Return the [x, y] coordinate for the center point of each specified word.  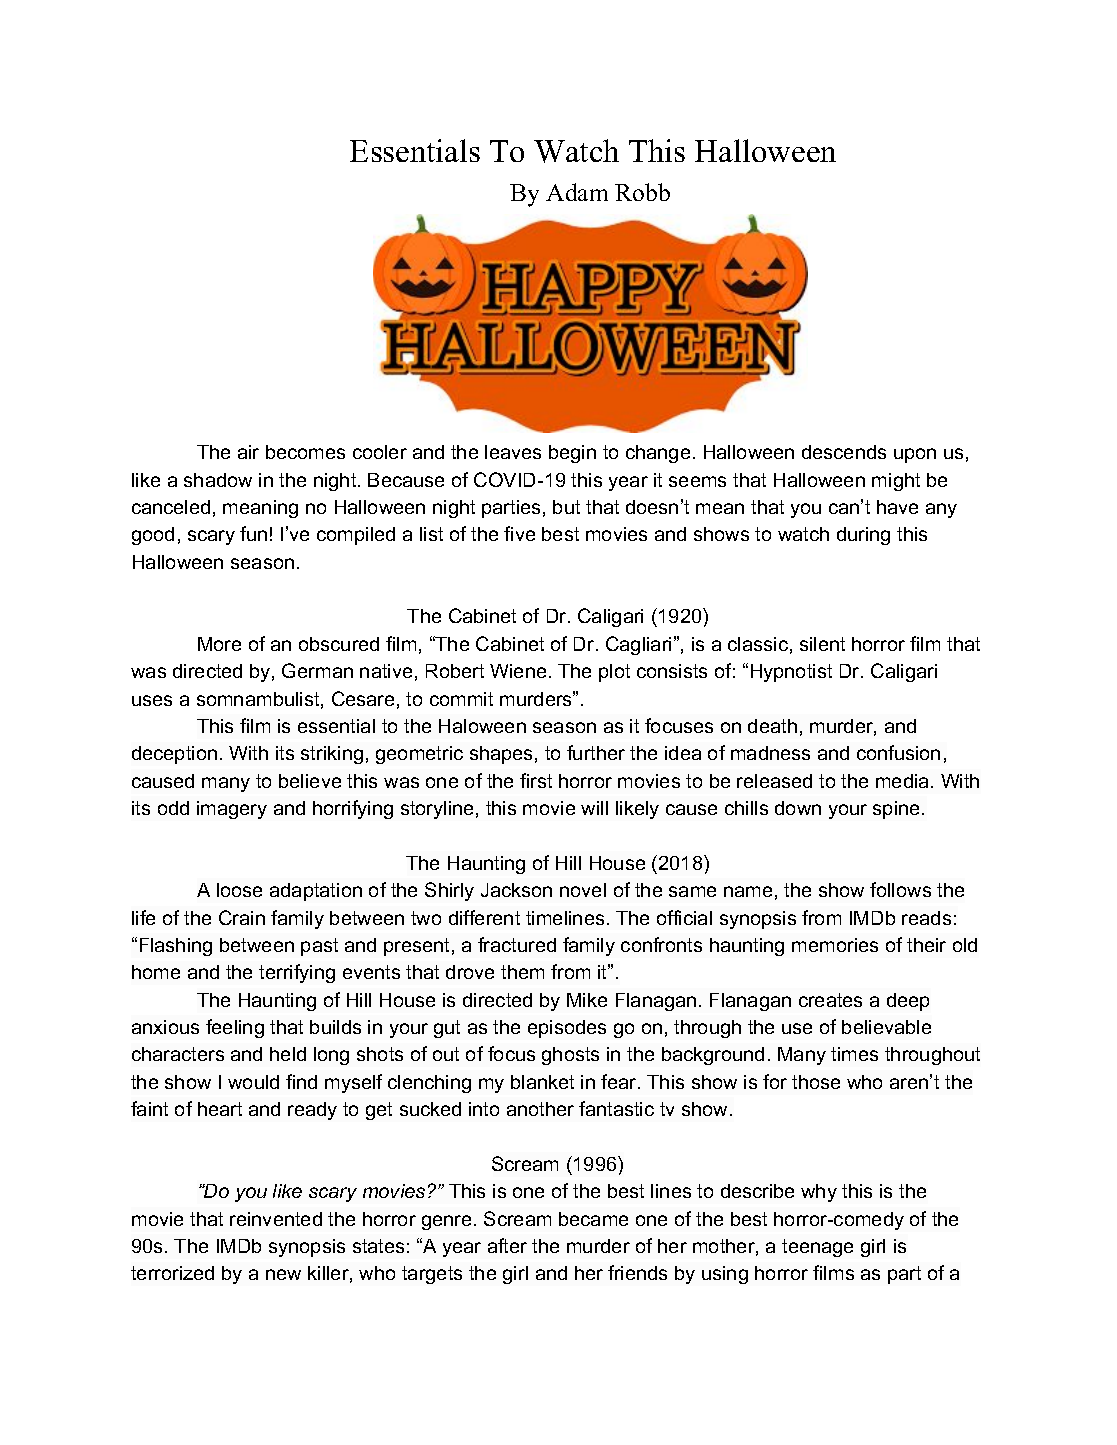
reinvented [276, 1219]
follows [900, 889]
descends [844, 452]
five [519, 533]
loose [239, 890]
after [507, 1245]
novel [583, 890]
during [863, 536]
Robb [642, 192]
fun [253, 533]
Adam [577, 192]
